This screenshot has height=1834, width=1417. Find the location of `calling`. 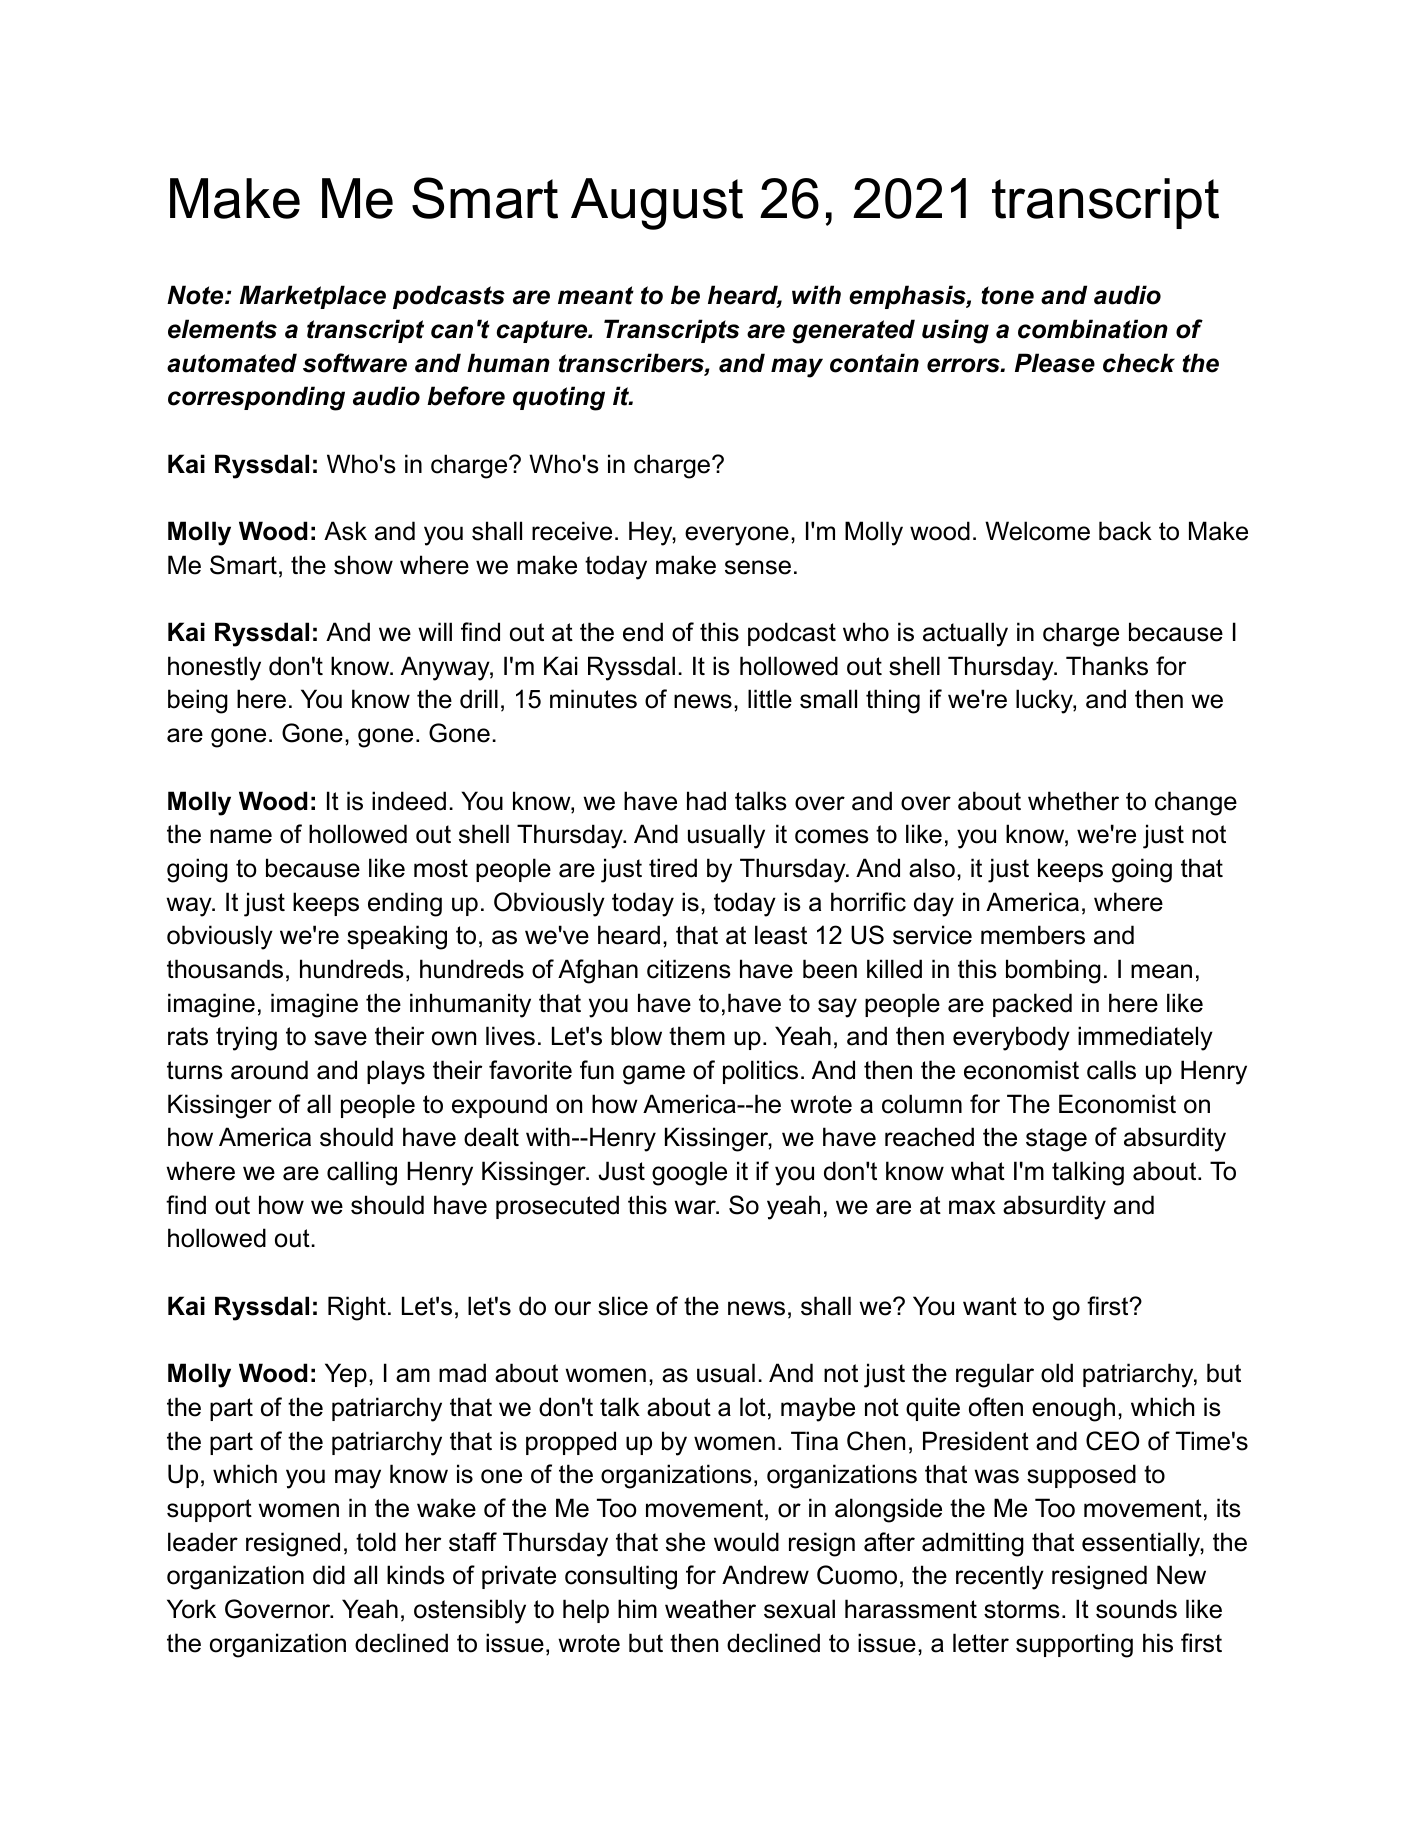

calling is located at coordinates (362, 1173).
